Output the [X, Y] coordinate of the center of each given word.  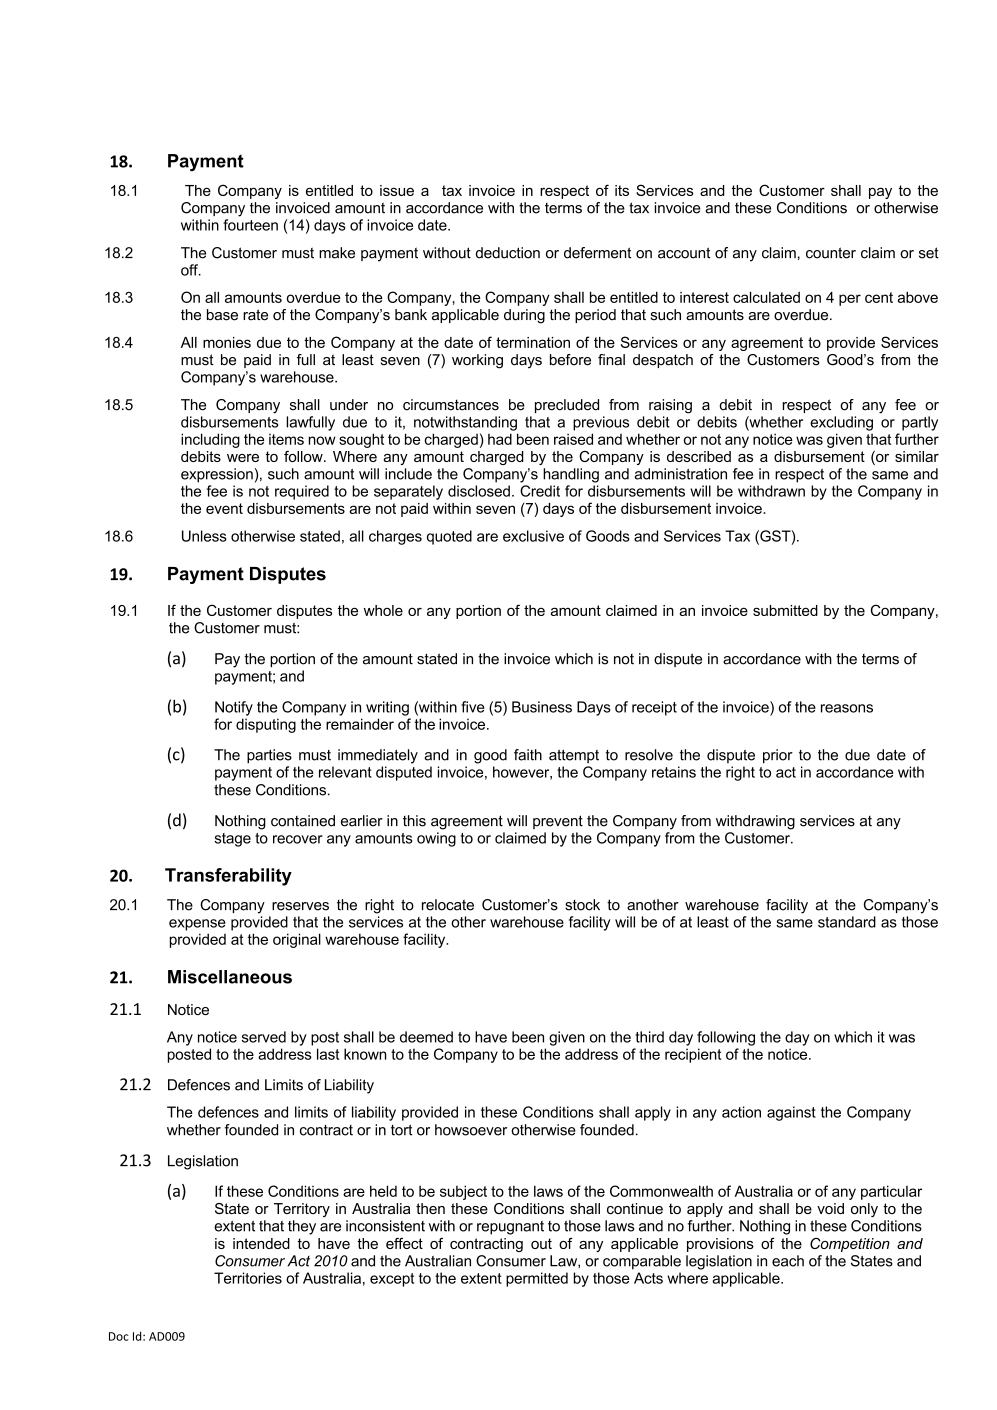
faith [528, 755]
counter [831, 253]
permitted [537, 1279]
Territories [248, 1278]
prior [778, 756]
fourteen [250, 225]
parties [269, 756]
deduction [508, 253]
